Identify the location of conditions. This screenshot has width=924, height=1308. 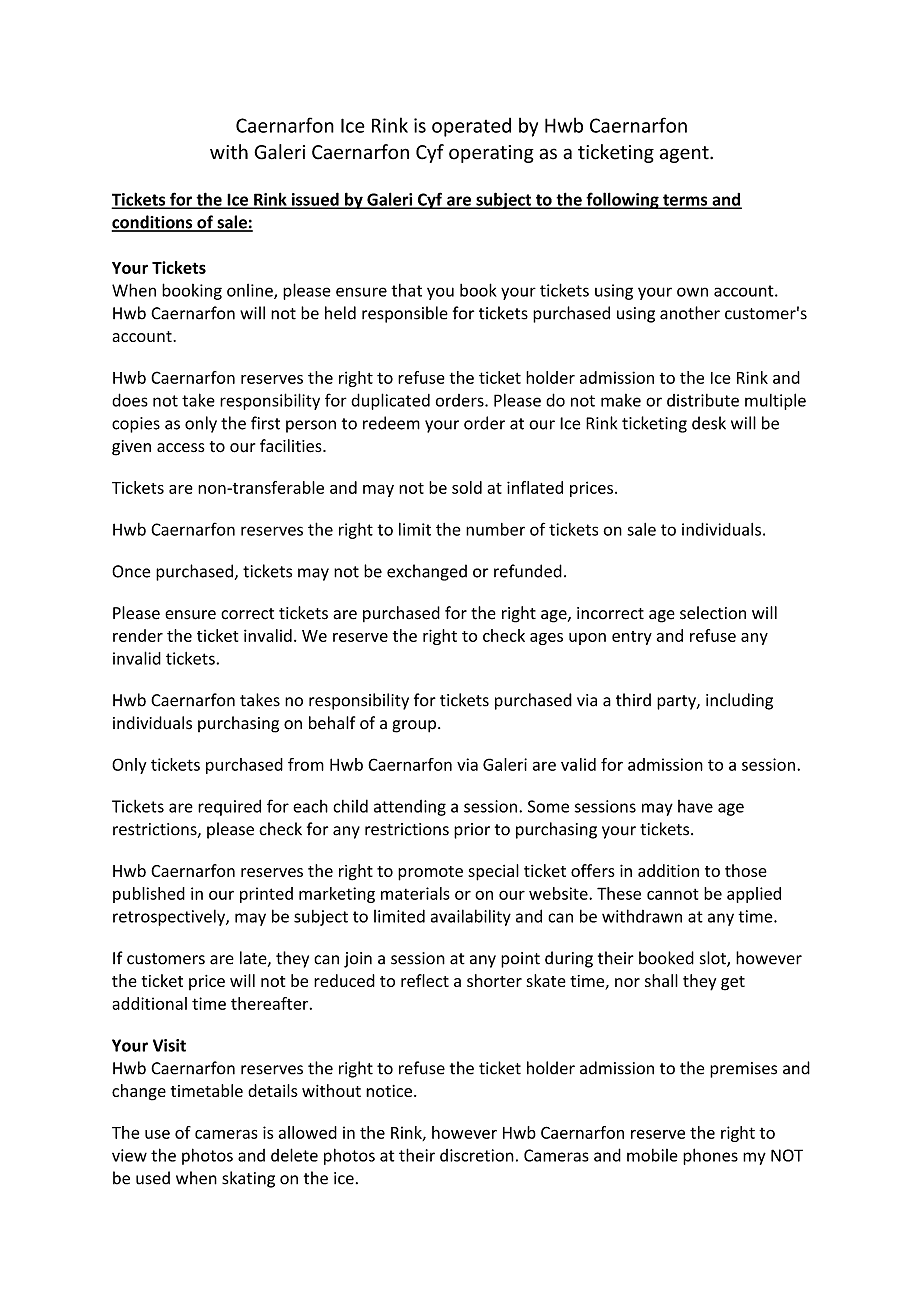
(153, 223).
